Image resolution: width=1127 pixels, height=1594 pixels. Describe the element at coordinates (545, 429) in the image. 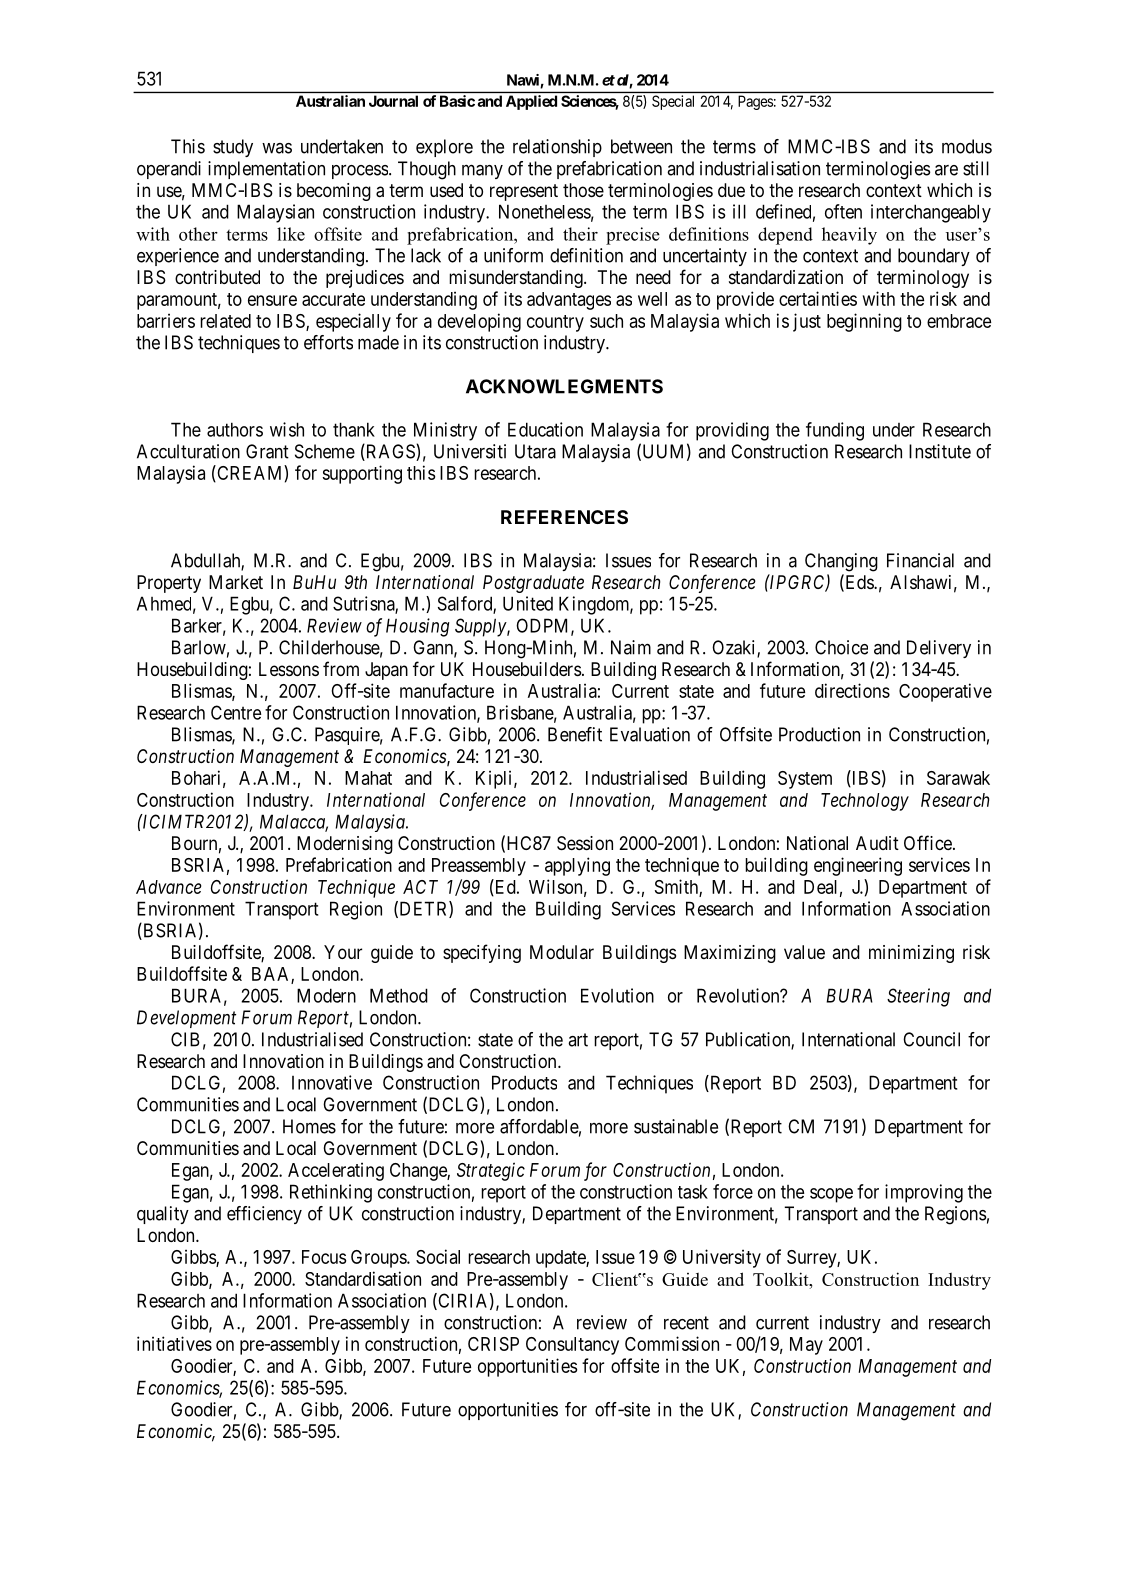

I see `Education` at that location.
